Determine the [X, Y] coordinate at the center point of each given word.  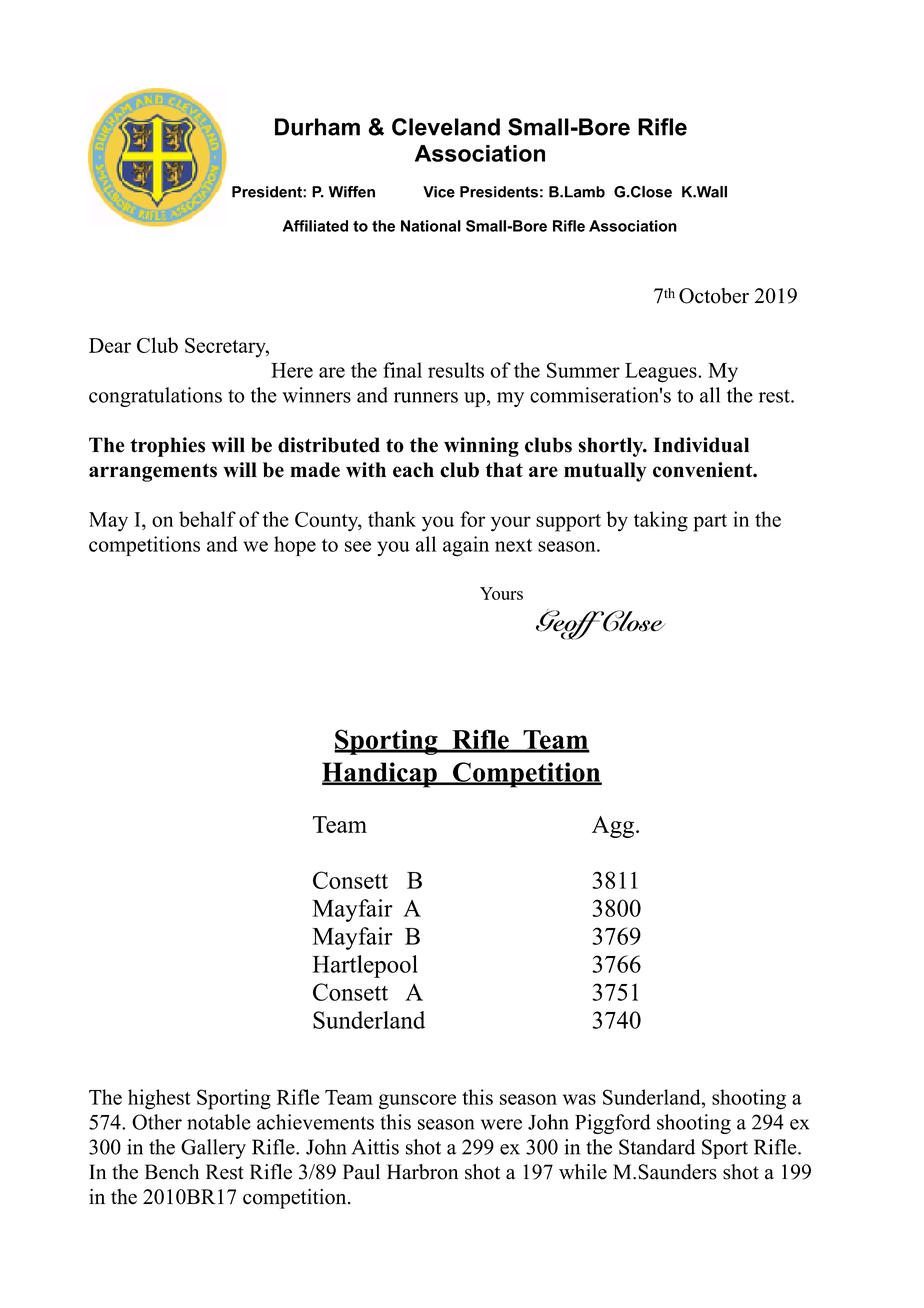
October [714, 296]
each [413, 470]
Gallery [213, 1149]
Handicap [380, 775]
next [513, 545]
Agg [613, 827]
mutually [605, 472]
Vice [439, 192]
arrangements [153, 472]
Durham [317, 127]
